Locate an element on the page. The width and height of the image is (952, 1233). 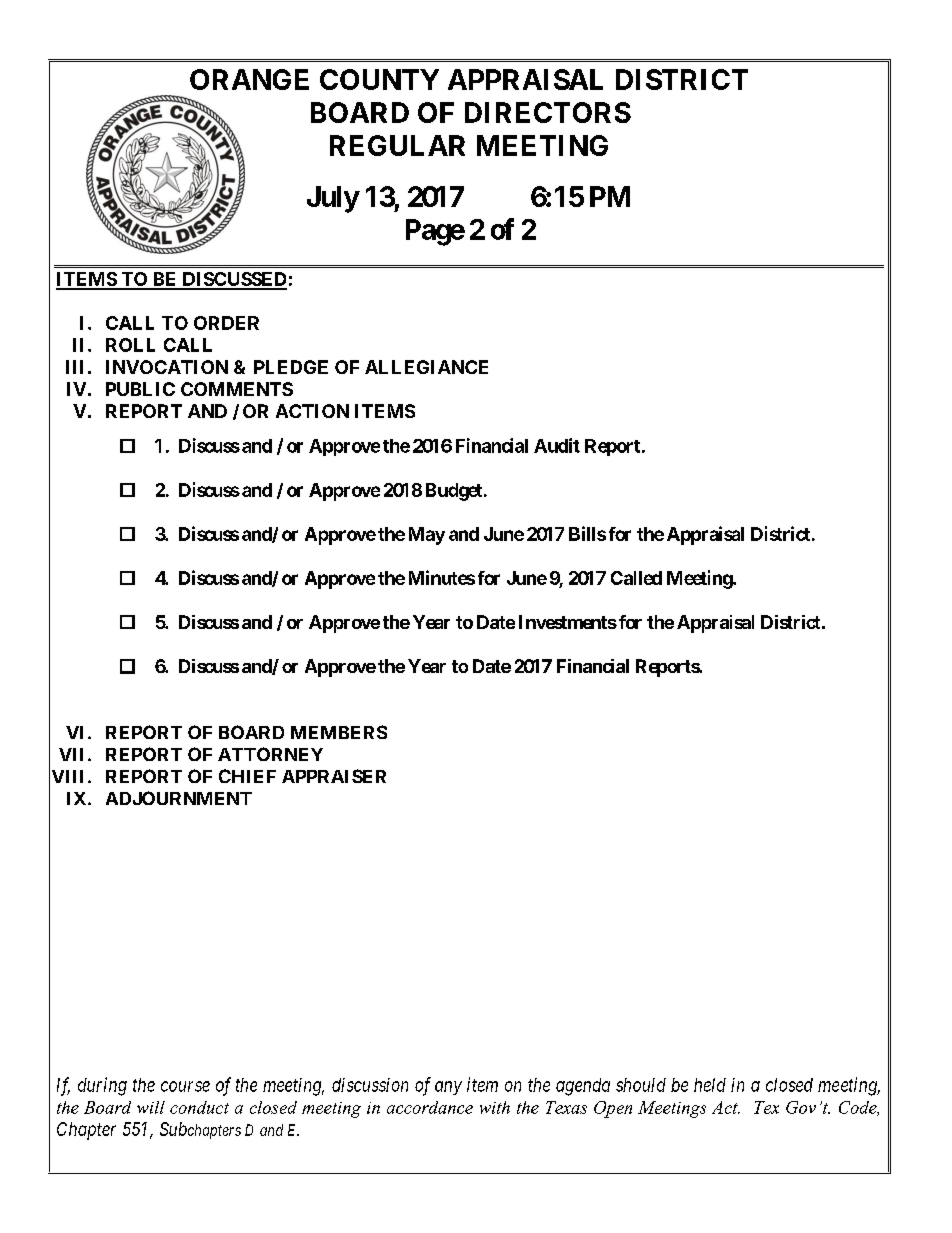
COUNTY is located at coordinates (379, 79).
